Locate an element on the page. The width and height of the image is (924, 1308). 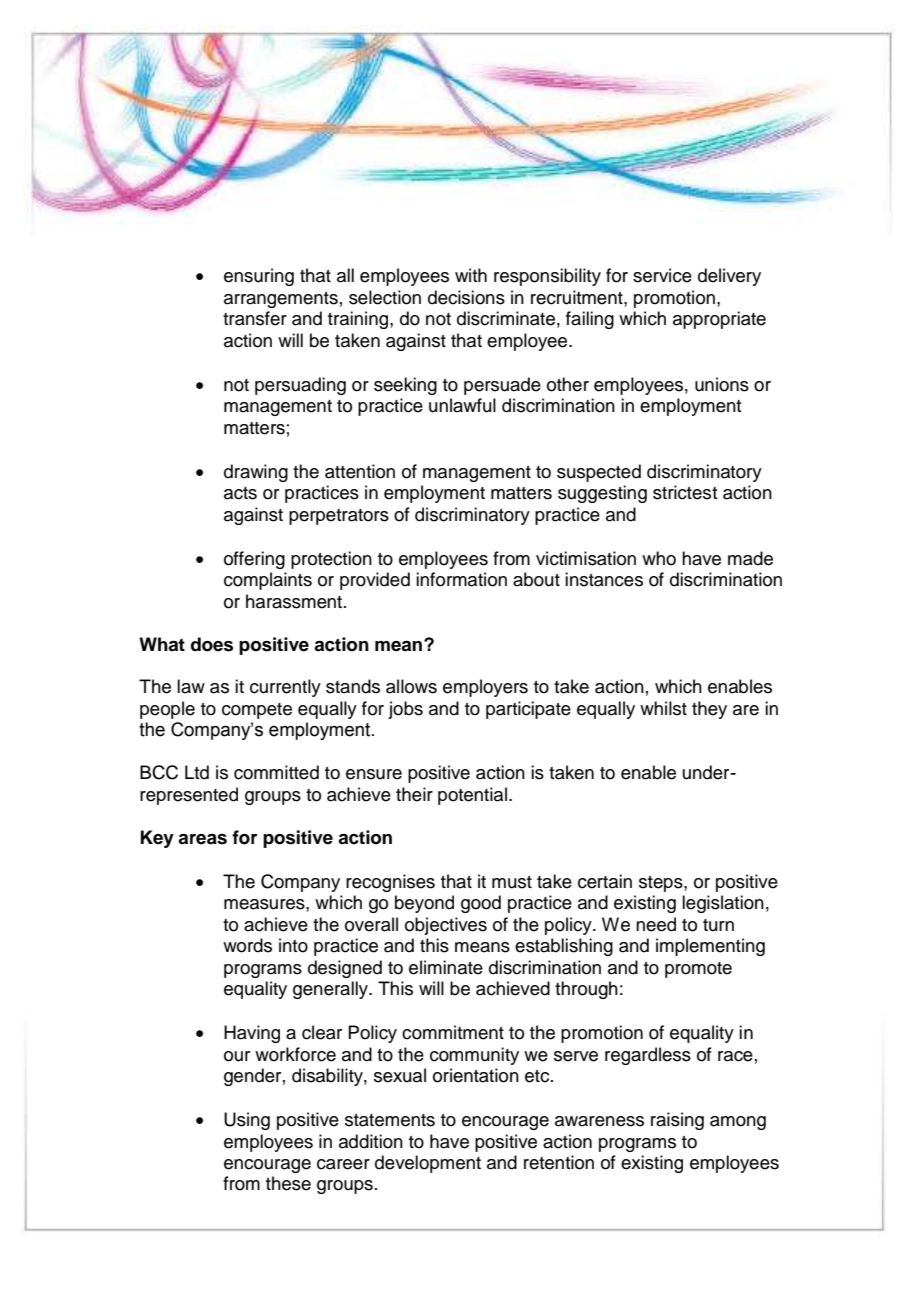
decisions is located at coordinates (466, 297).
